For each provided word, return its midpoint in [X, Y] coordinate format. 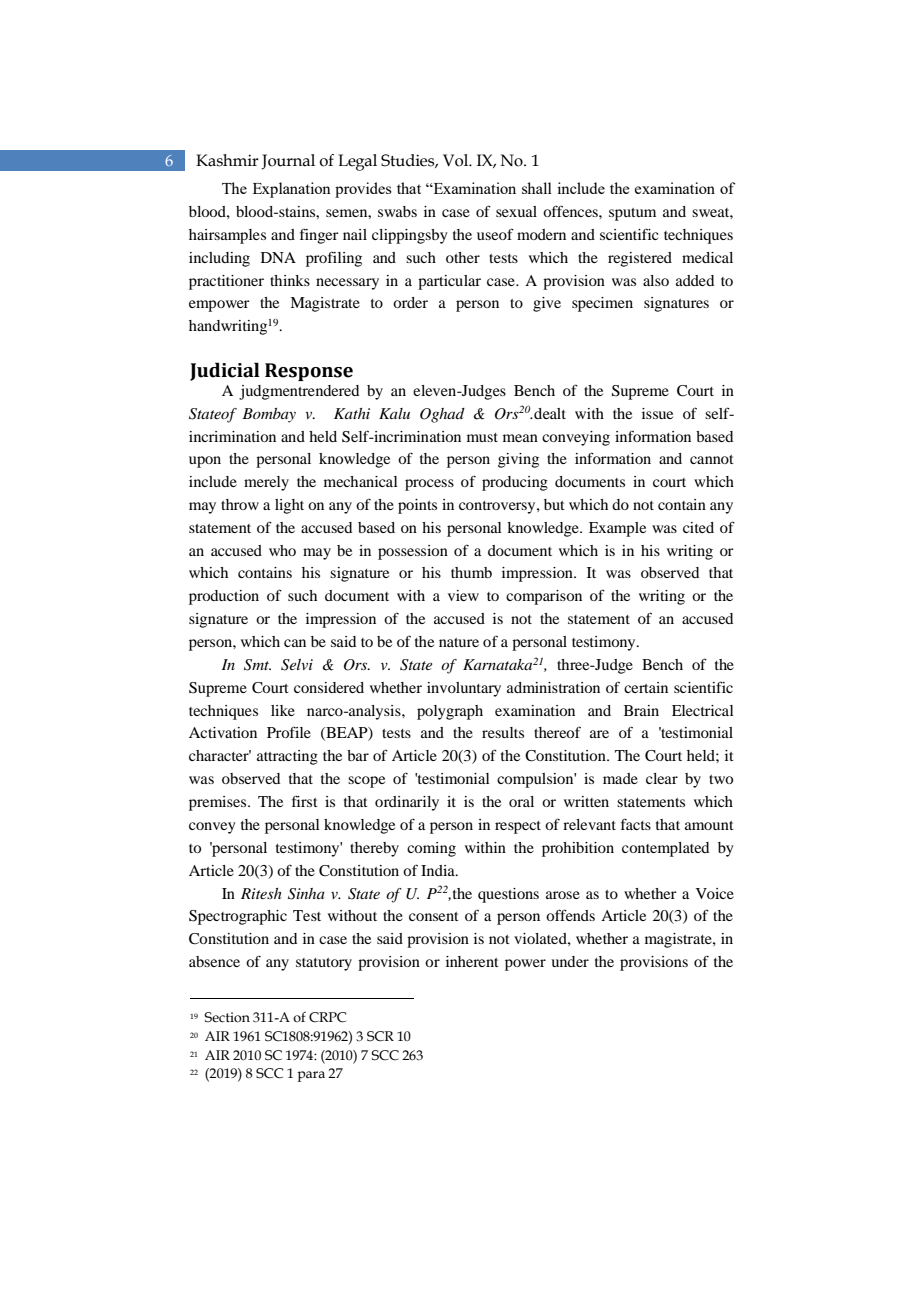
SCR [380, 1036]
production [224, 597]
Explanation [292, 190]
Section [227, 1017]
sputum [632, 214]
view [463, 595]
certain [646, 687]
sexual [516, 211]
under [570, 961]
